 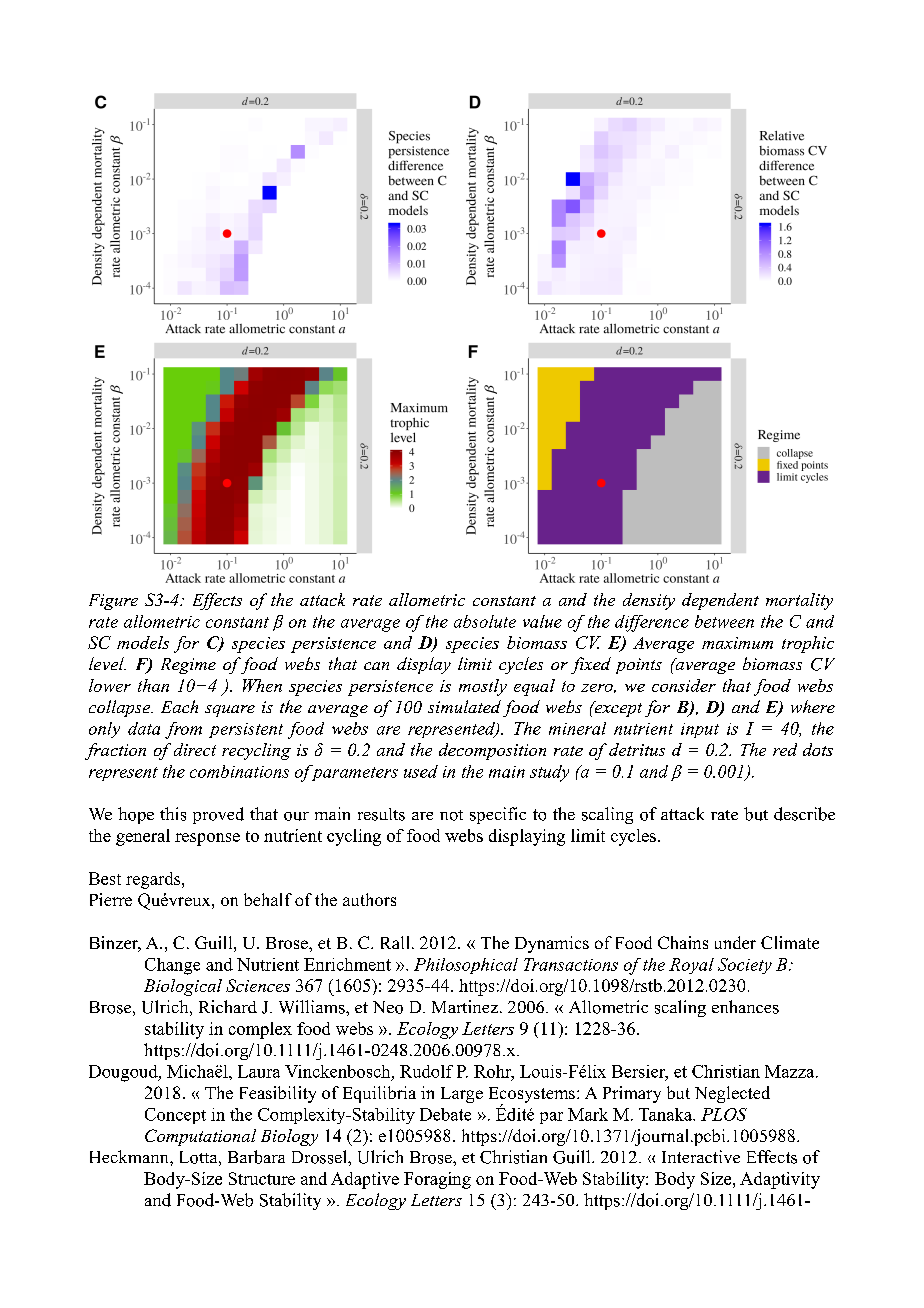 I want to click on describe, so click(x=804, y=814).
